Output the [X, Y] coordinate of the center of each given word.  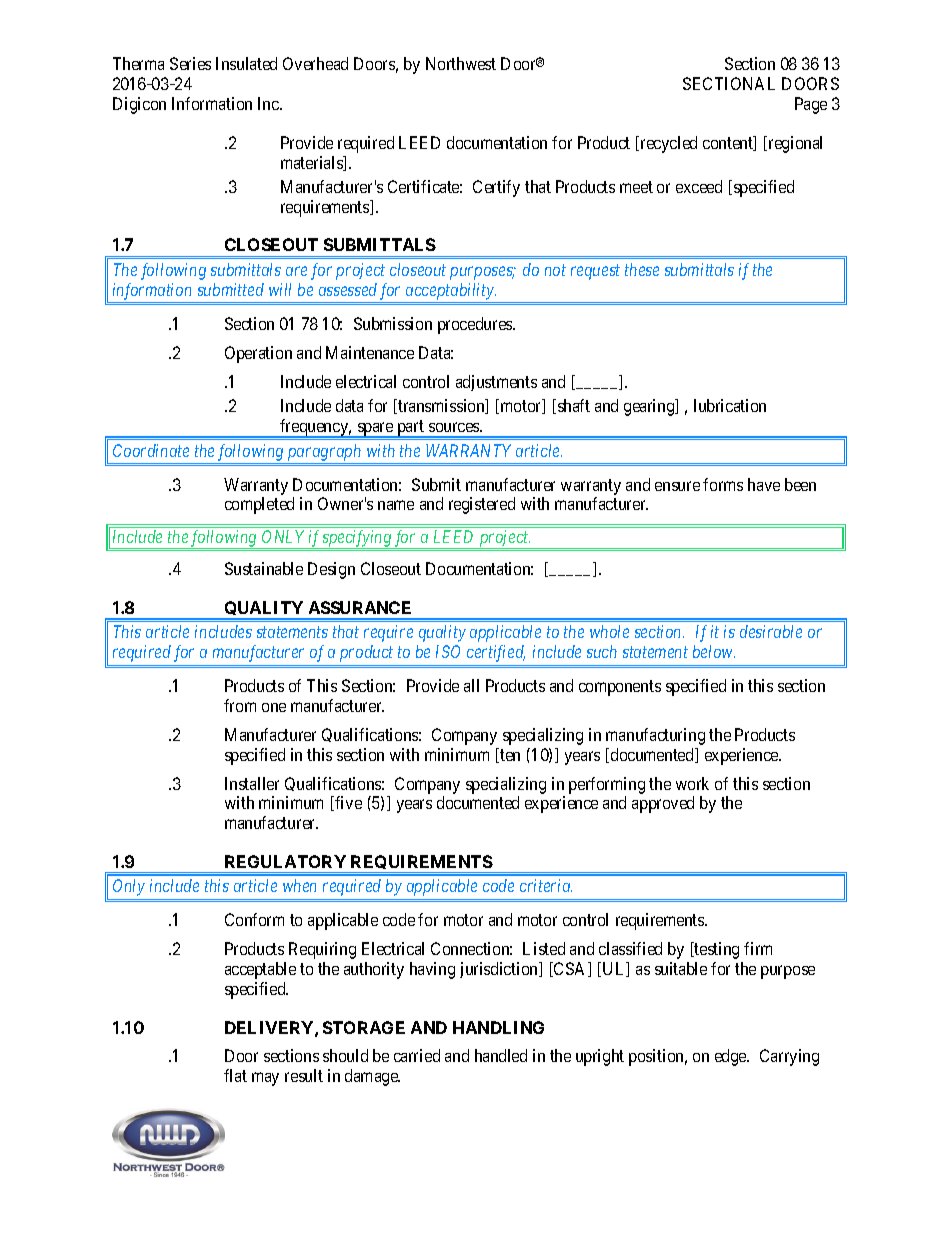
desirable [771, 631]
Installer [252, 783]
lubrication [730, 405]
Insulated [246, 63]
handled [501, 1055]
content [729, 144]
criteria [546, 885]
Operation [258, 354]
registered [482, 505]
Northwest [461, 63]
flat [235, 1075]
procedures [476, 325]
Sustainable [264, 568]
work [692, 783]
